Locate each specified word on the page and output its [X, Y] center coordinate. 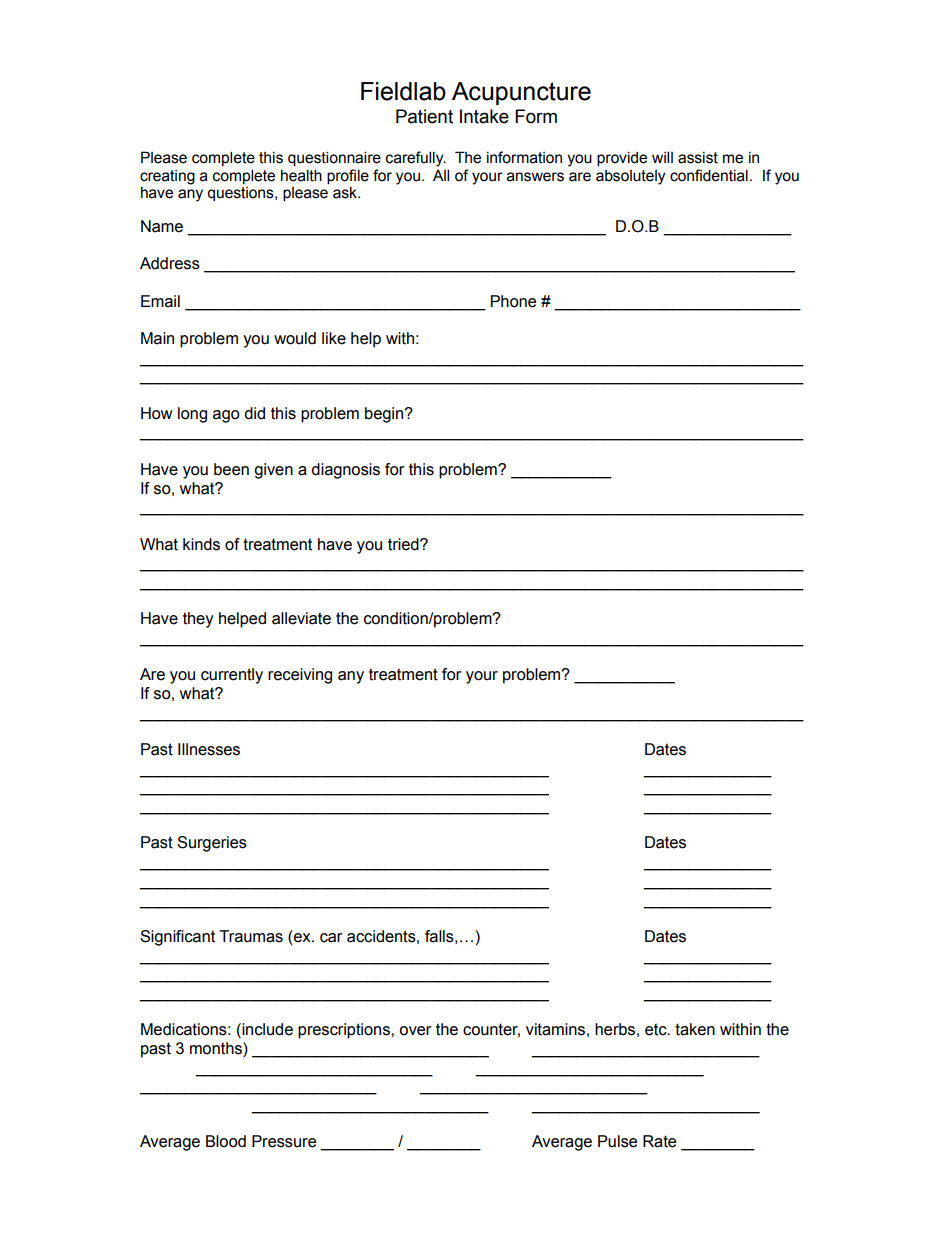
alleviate [301, 618]
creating [167, 177]
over [415, 1031]
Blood [226, 1141]
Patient [424, 116]
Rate [659, 1141]
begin [385, 415]
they [198, 620]
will [662, 157]
